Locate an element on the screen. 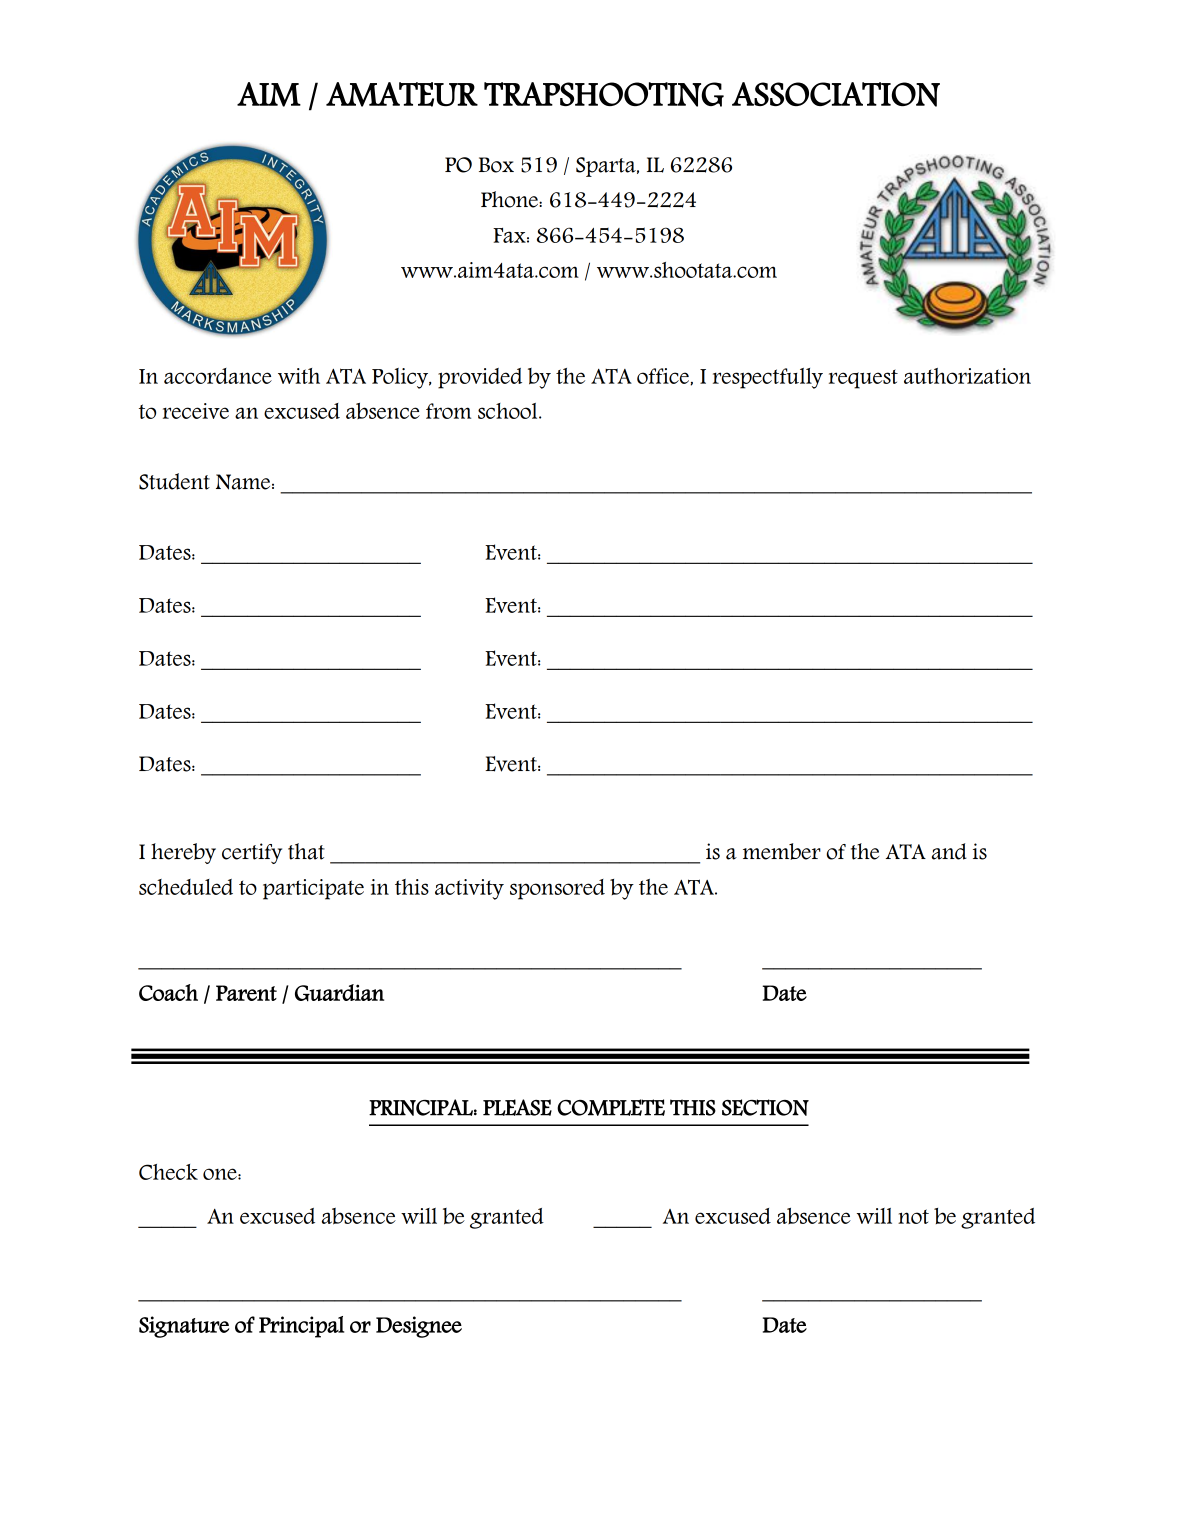  not is located at coordinates (913, 1216).
